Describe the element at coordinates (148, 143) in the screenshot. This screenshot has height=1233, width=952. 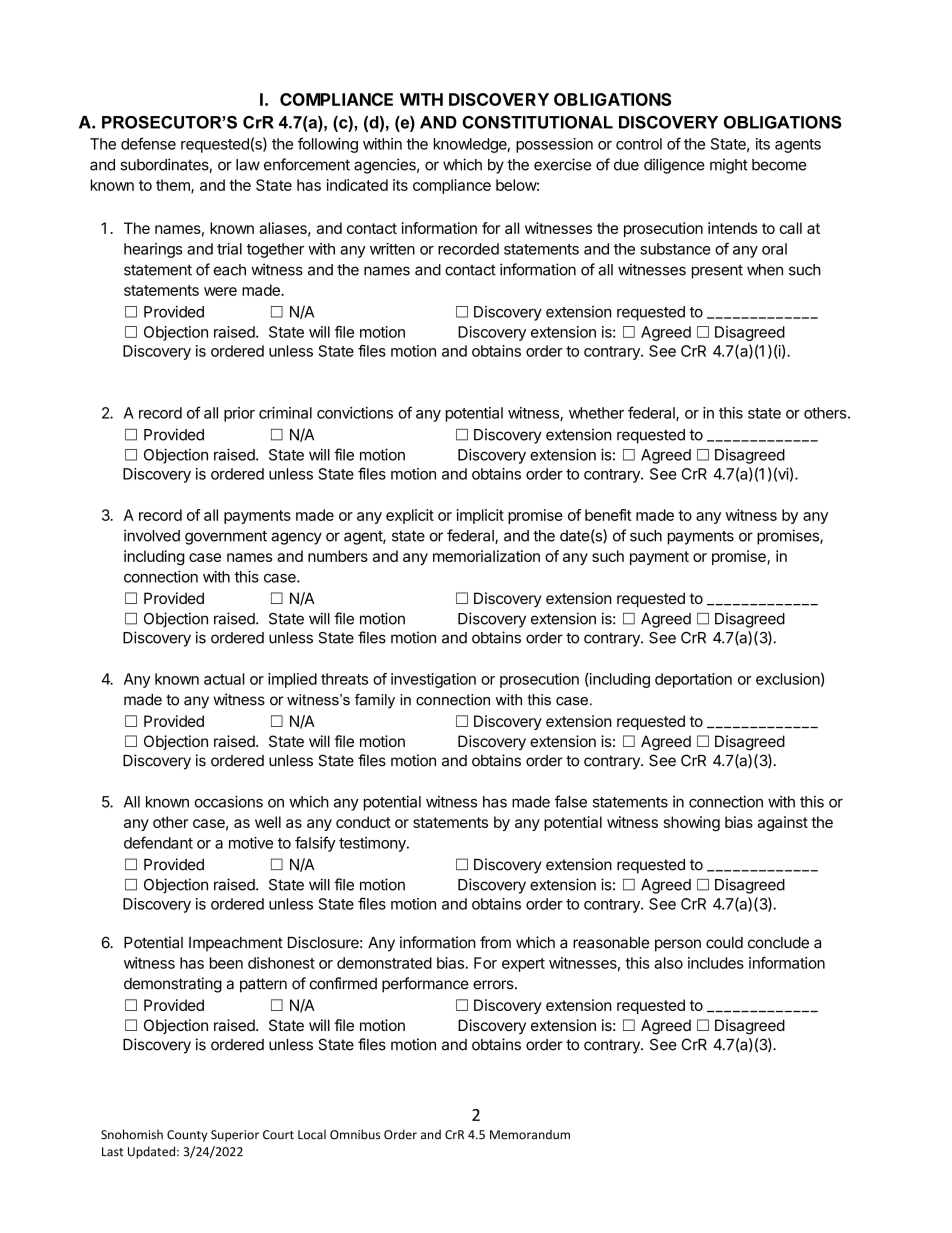
I see `defense` at that location.
